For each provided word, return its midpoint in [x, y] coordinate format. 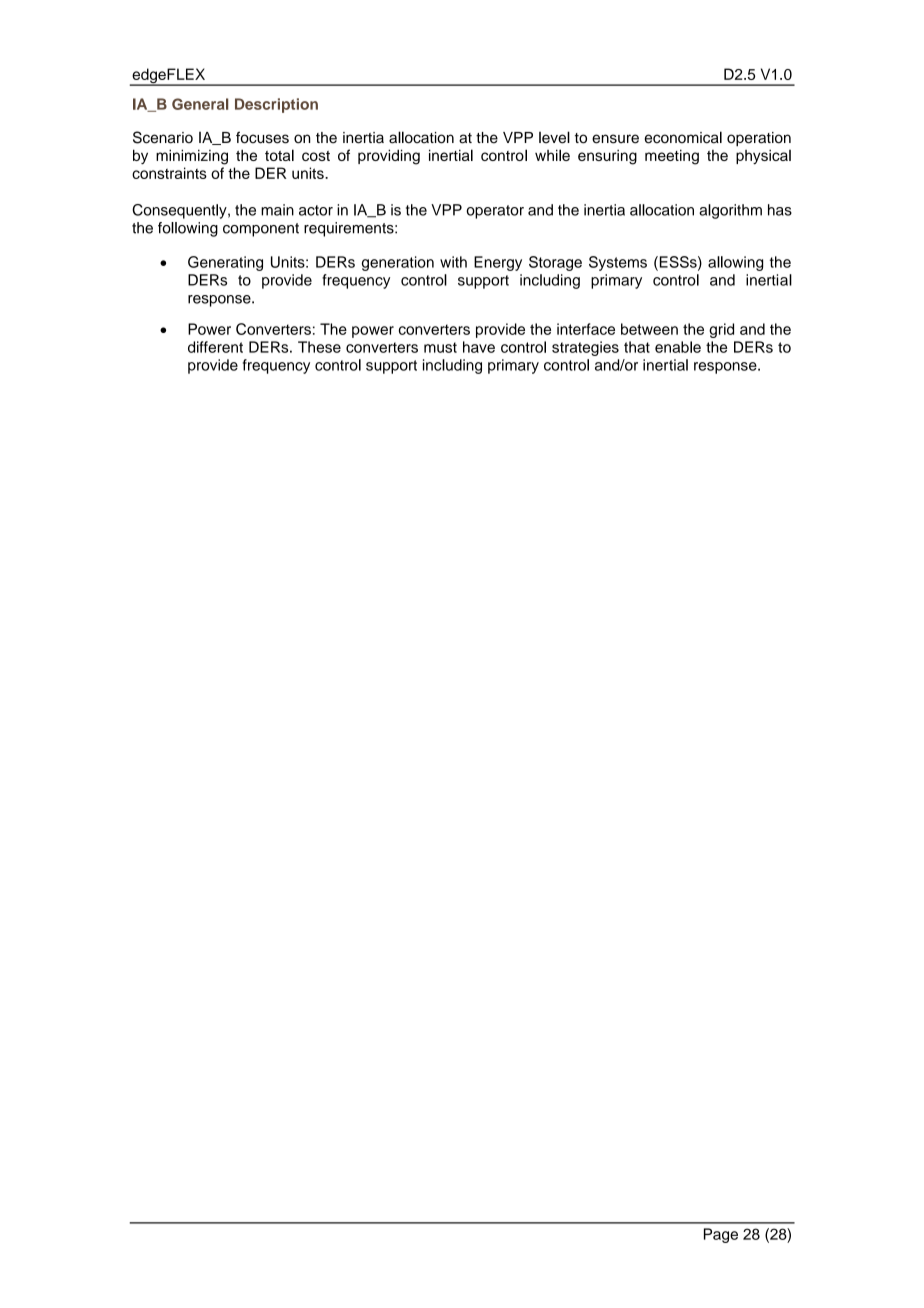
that [637, 347]
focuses [262, 137]
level [554, 137]
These [319, 347]
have [479, 347]
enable [678, 347]
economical [683, 137]
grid [721, 330]
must [440, 347]
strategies [585, 348]
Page [721, 1235]
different [215, 347]
